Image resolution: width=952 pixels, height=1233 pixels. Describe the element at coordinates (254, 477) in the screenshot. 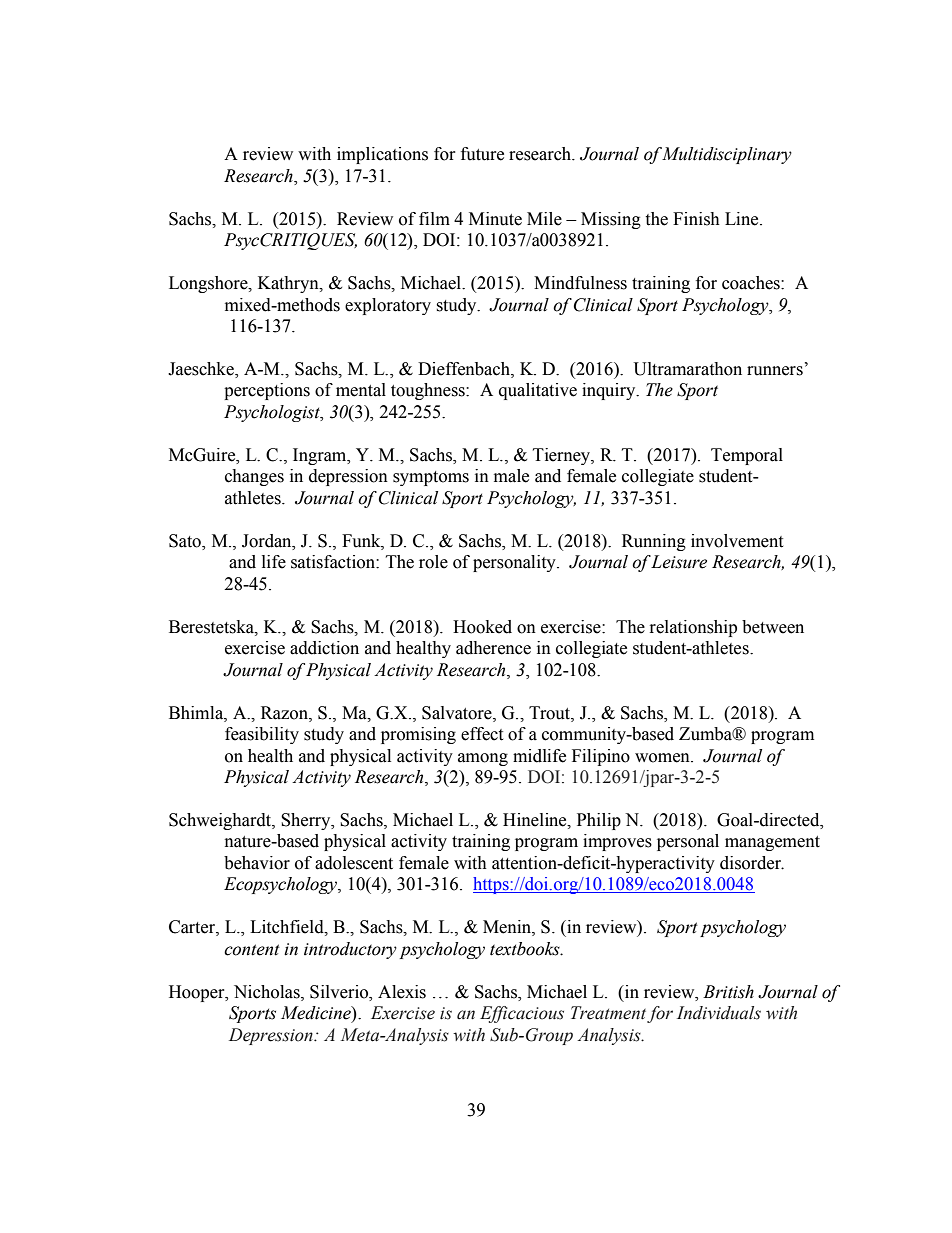

I see `changes` at that location.
